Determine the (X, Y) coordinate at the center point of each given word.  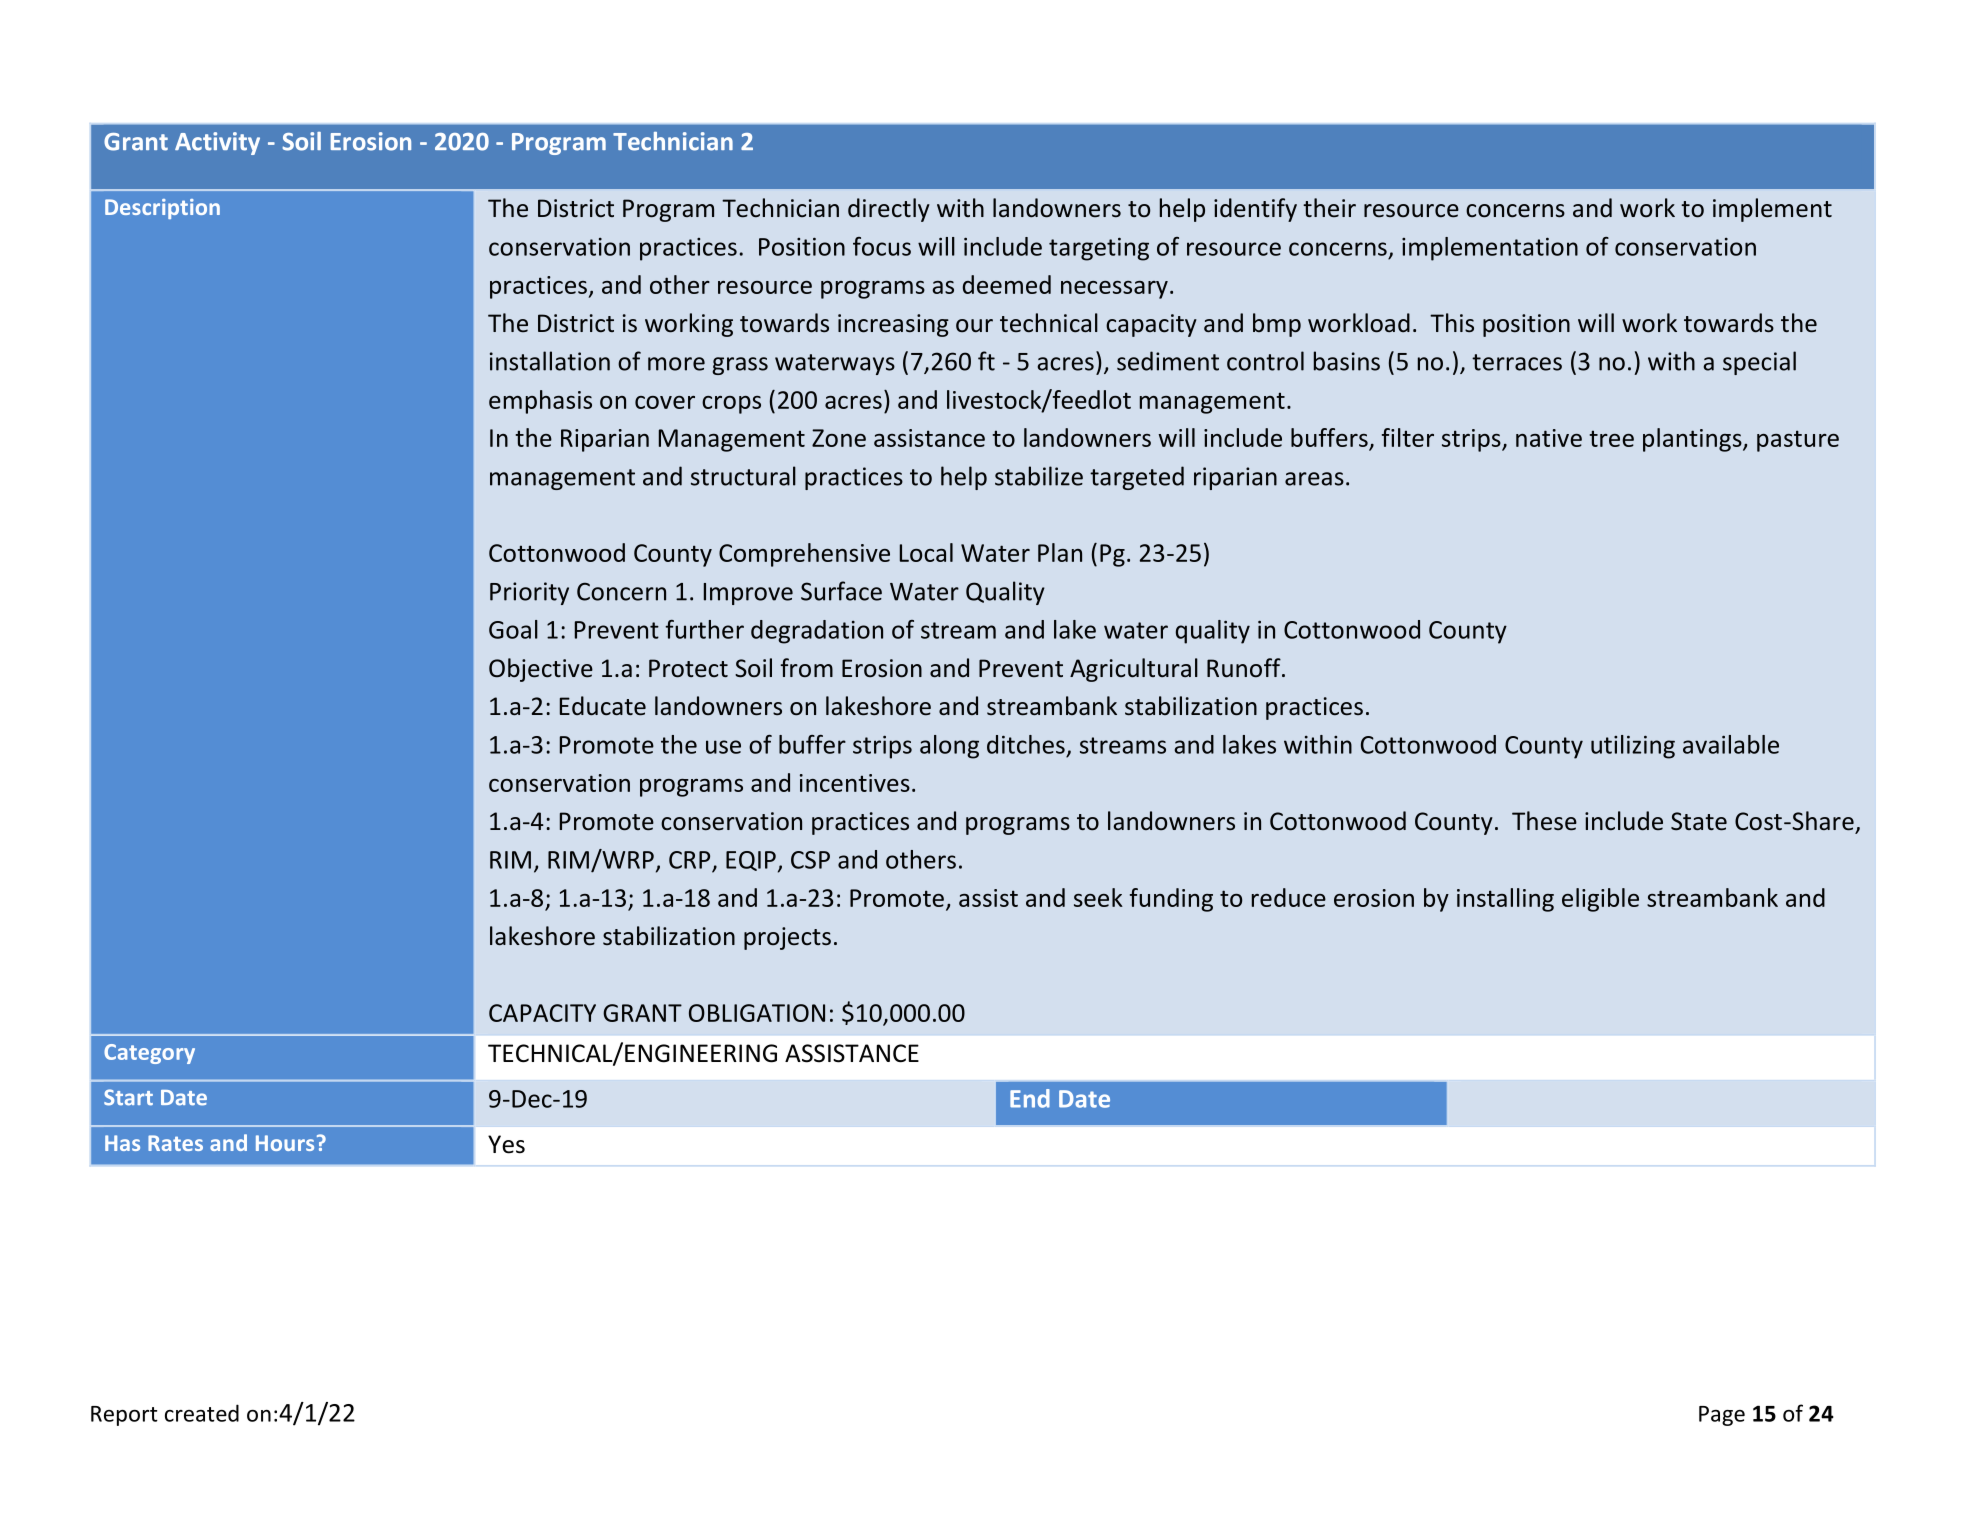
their (1329, 208)
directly (889, 210)
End (1030, 1098)
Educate (603, 706)
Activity (217, 143)
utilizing (1633, 747)
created (202, 1413)
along (949, 747)
